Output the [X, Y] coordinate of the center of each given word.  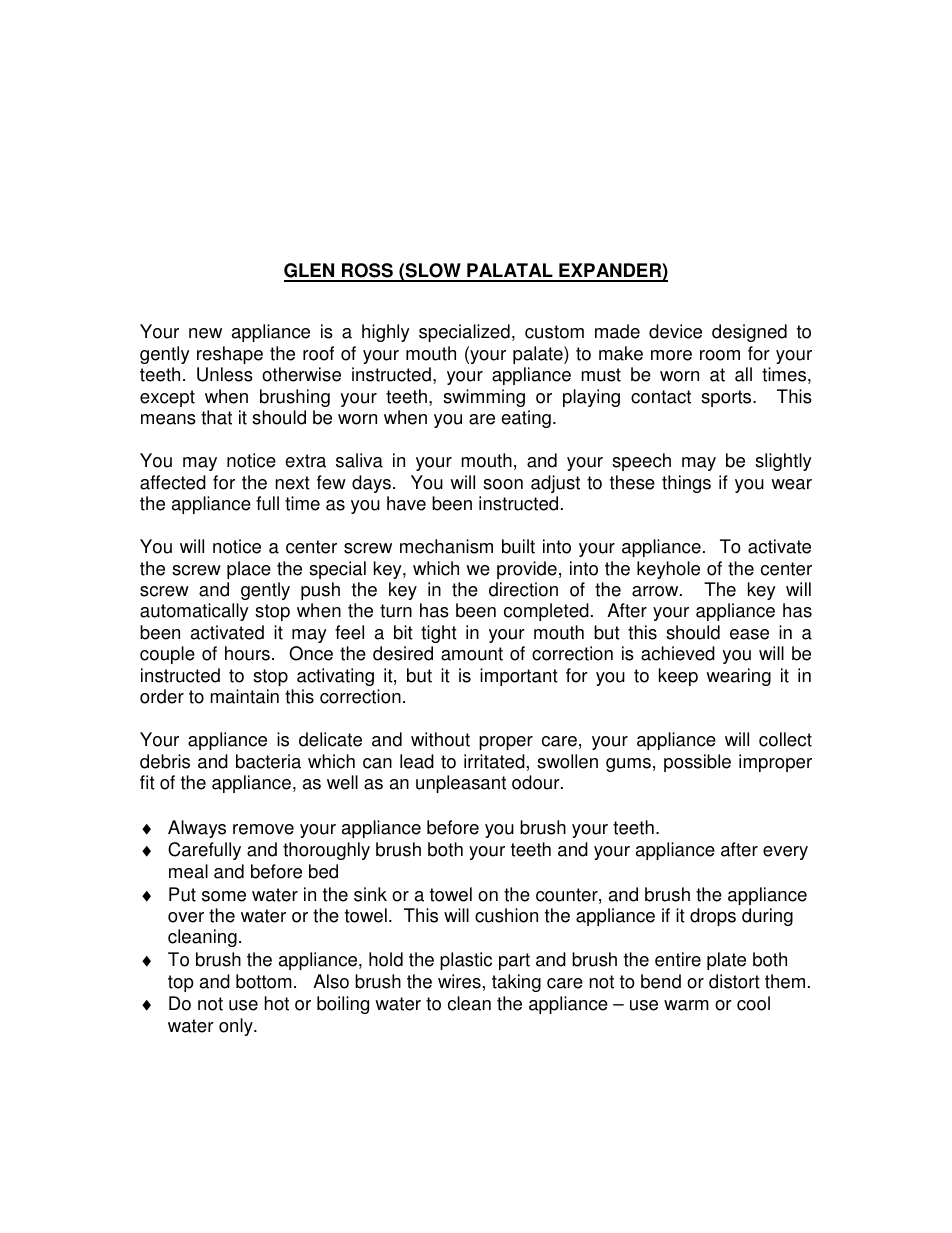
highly [386, 333]
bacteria [268, 761]
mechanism [446, 546]
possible [697, 763]
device [675, 331]
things [686, 484]
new [205, 333]
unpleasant [461, 784]
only [237, 1027]
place [249, 570]
